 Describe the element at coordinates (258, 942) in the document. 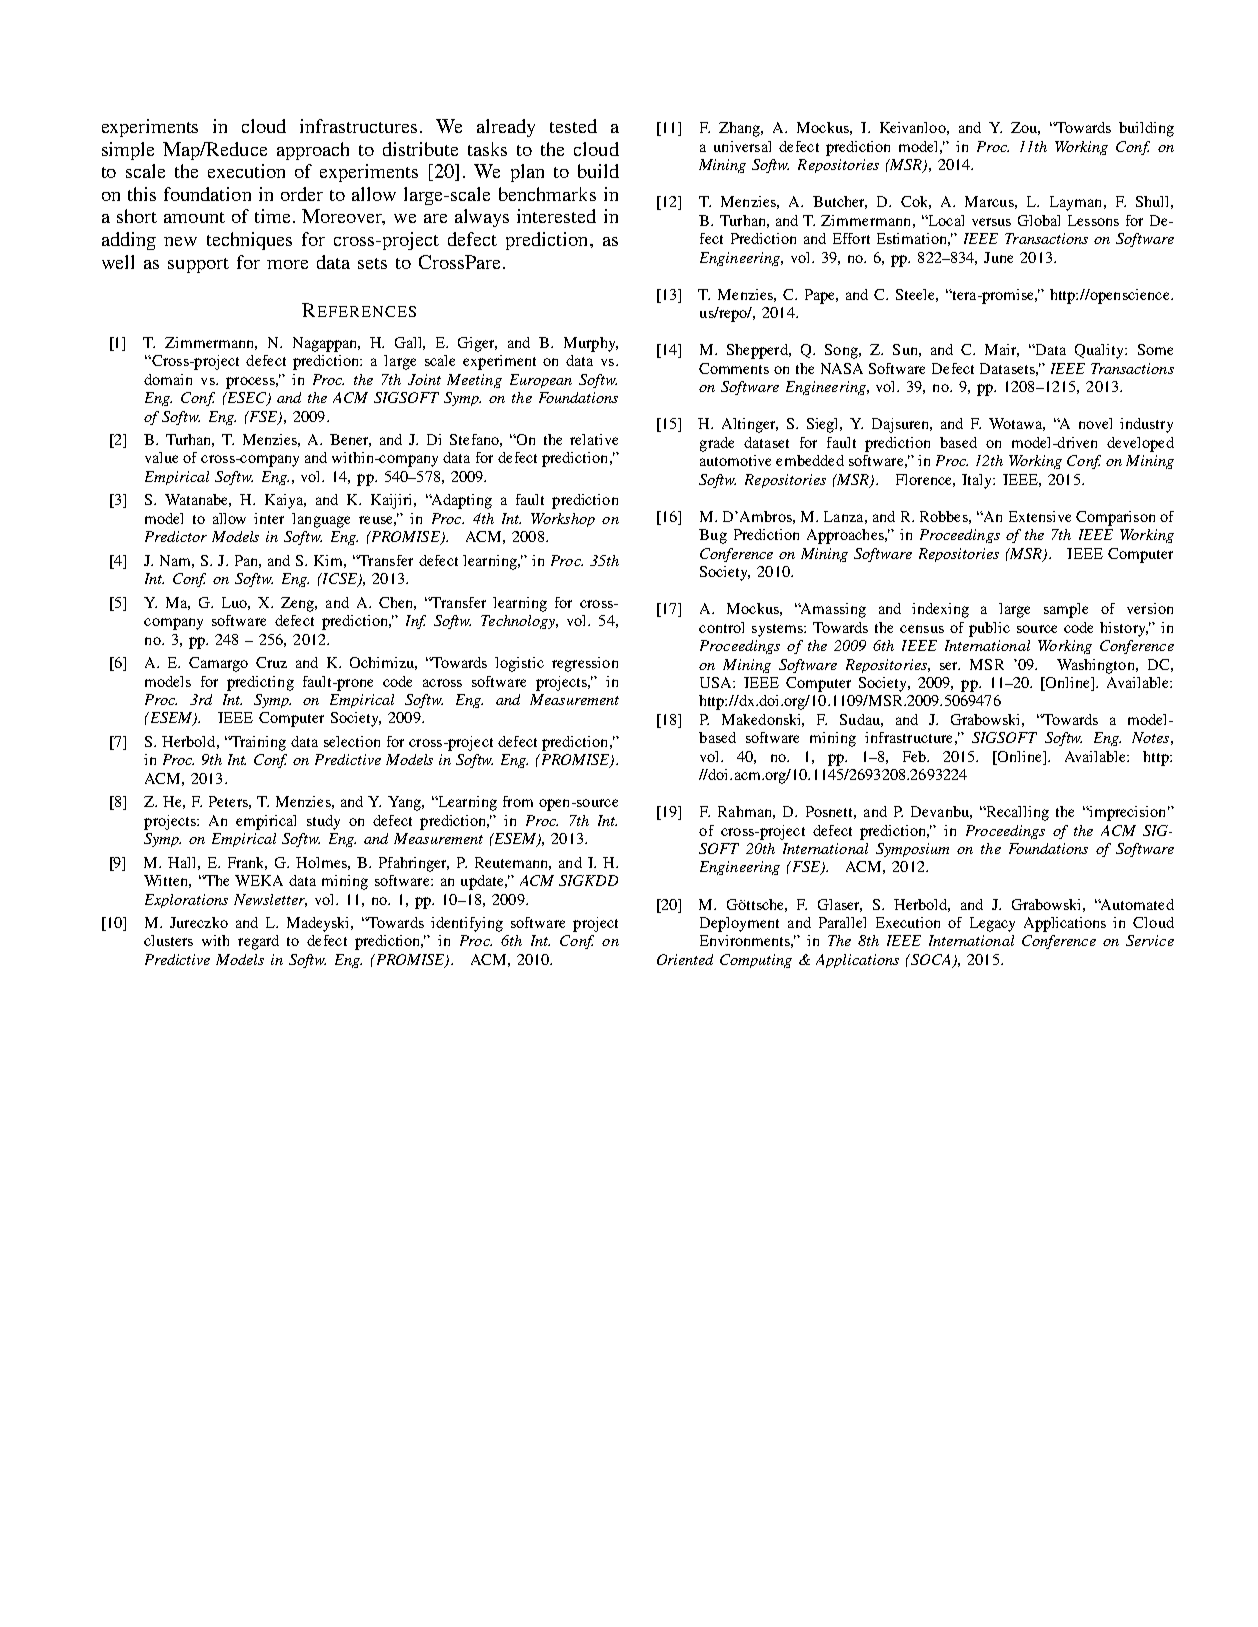

I see `regard` at that location.
